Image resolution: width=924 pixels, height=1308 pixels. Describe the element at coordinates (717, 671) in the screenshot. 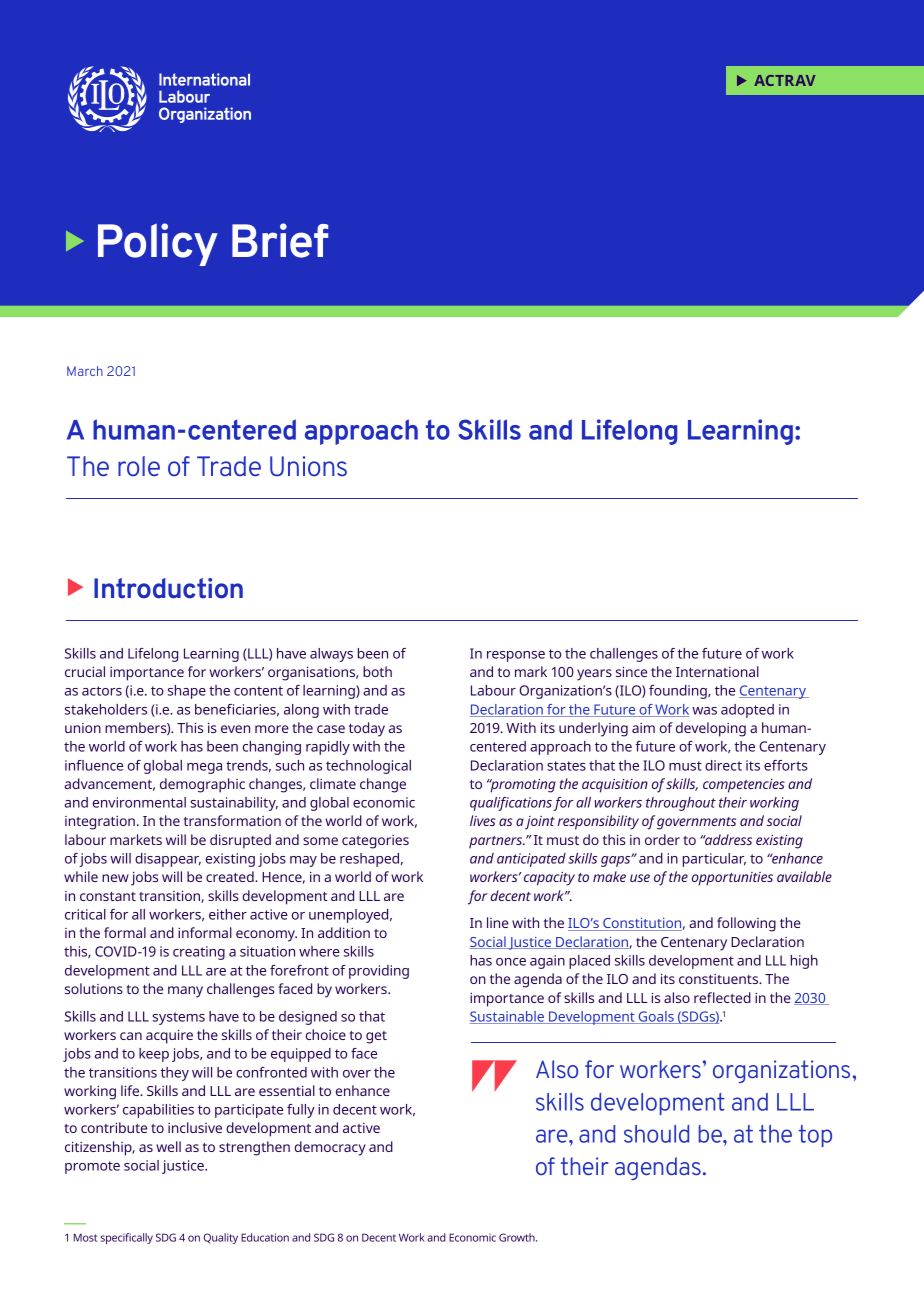

I see `International` at that location.
